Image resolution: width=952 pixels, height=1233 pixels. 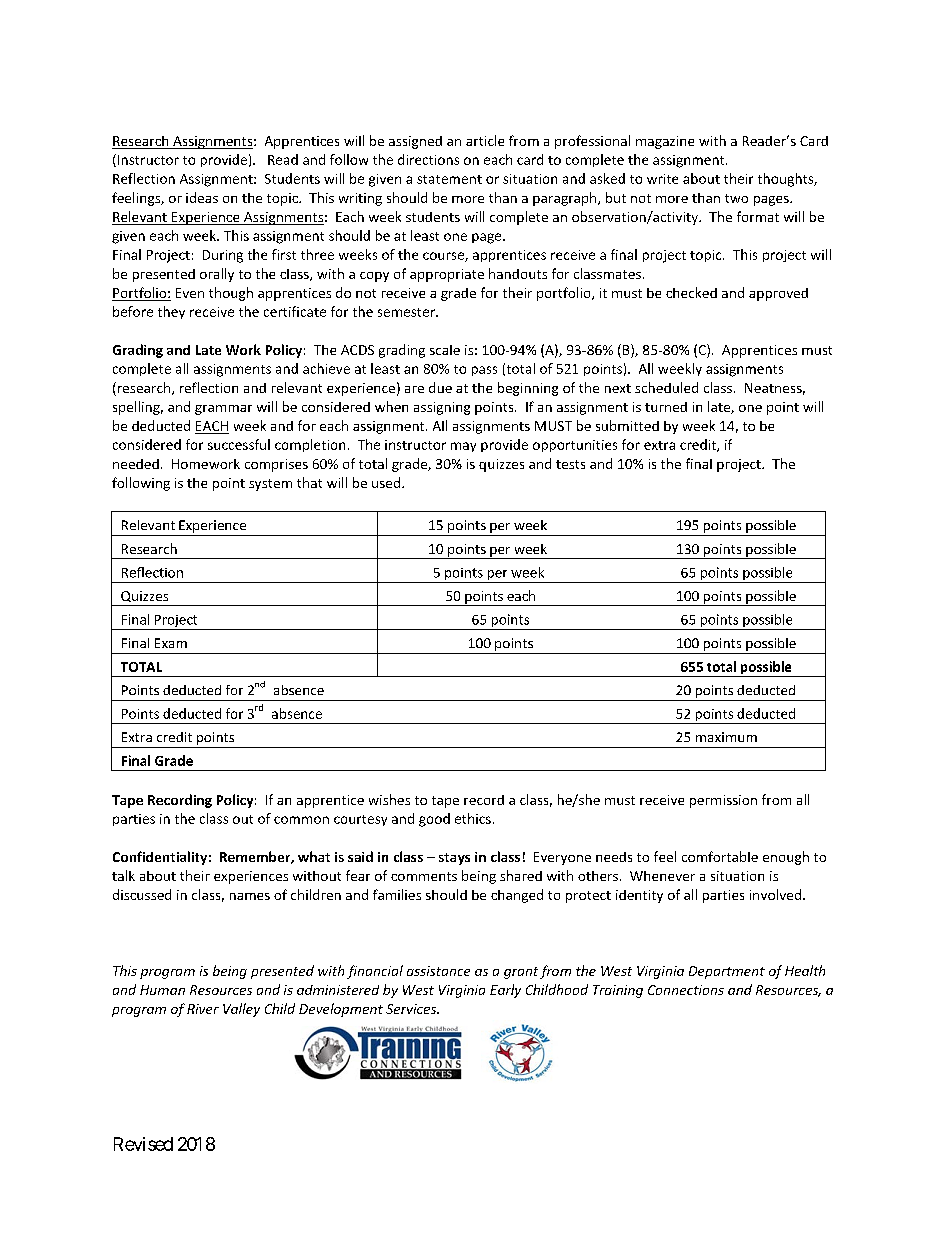 What do you see at coordinates (202, 197) in the image?
I see `ideas` at bounding box center [202, 197].
